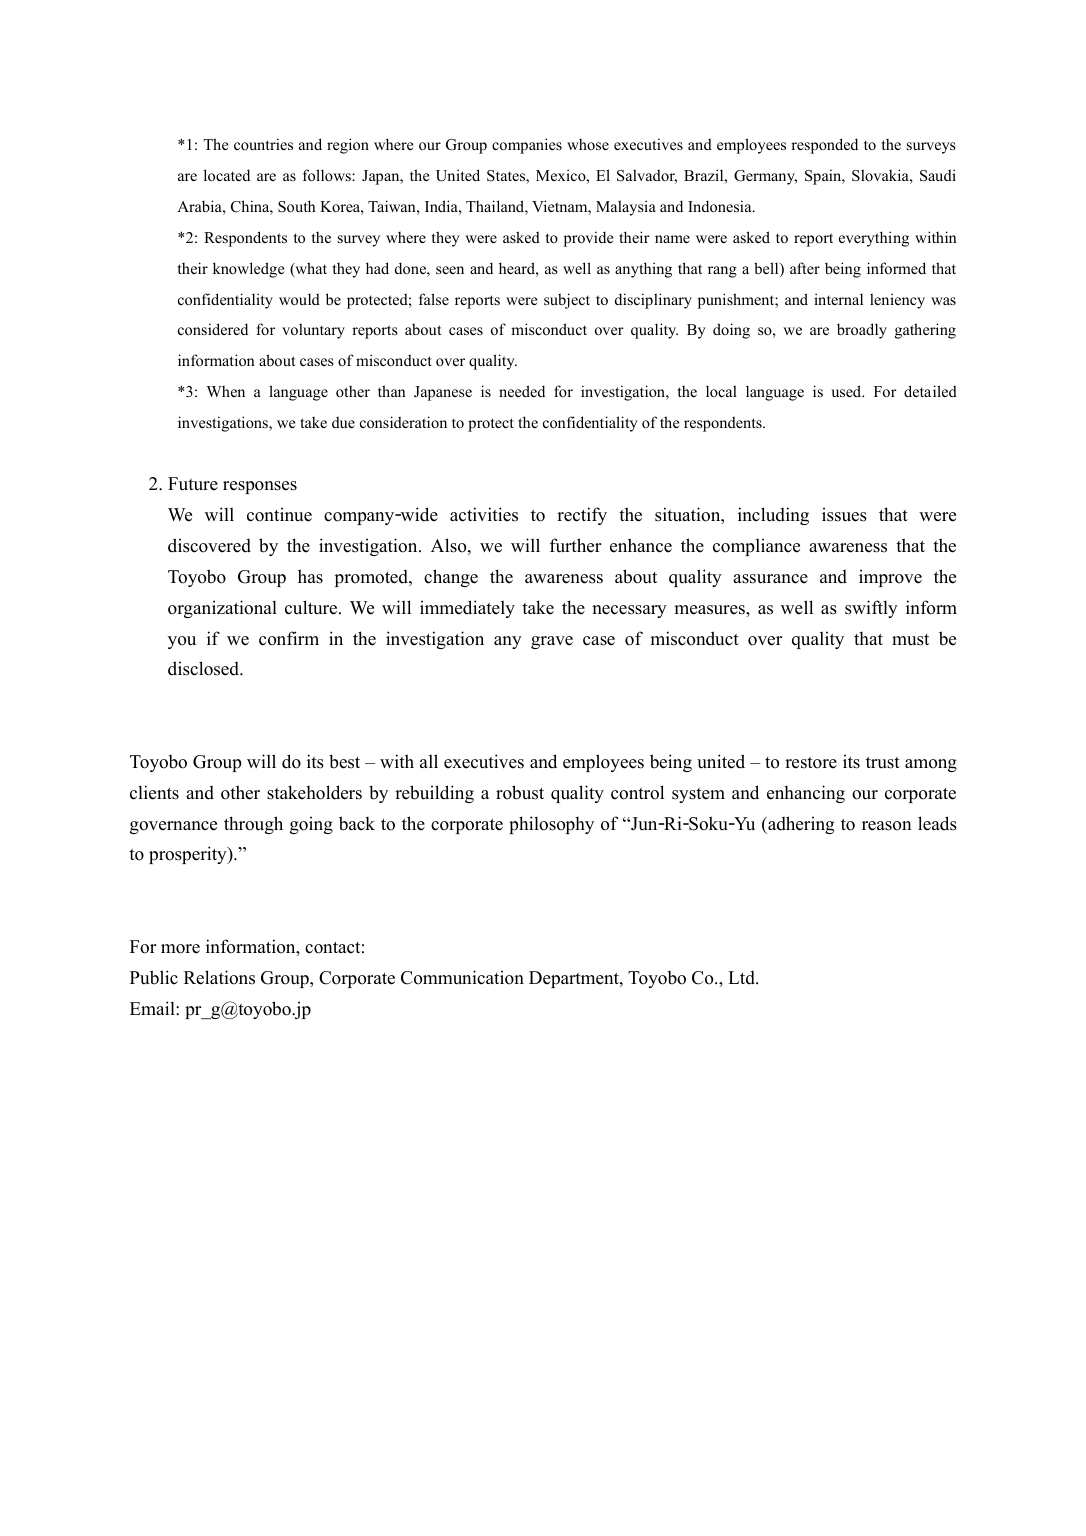 Image resolution: width=1086 pixels, height=1536 pixels. I want to click on Communication, so click(462, 977).
